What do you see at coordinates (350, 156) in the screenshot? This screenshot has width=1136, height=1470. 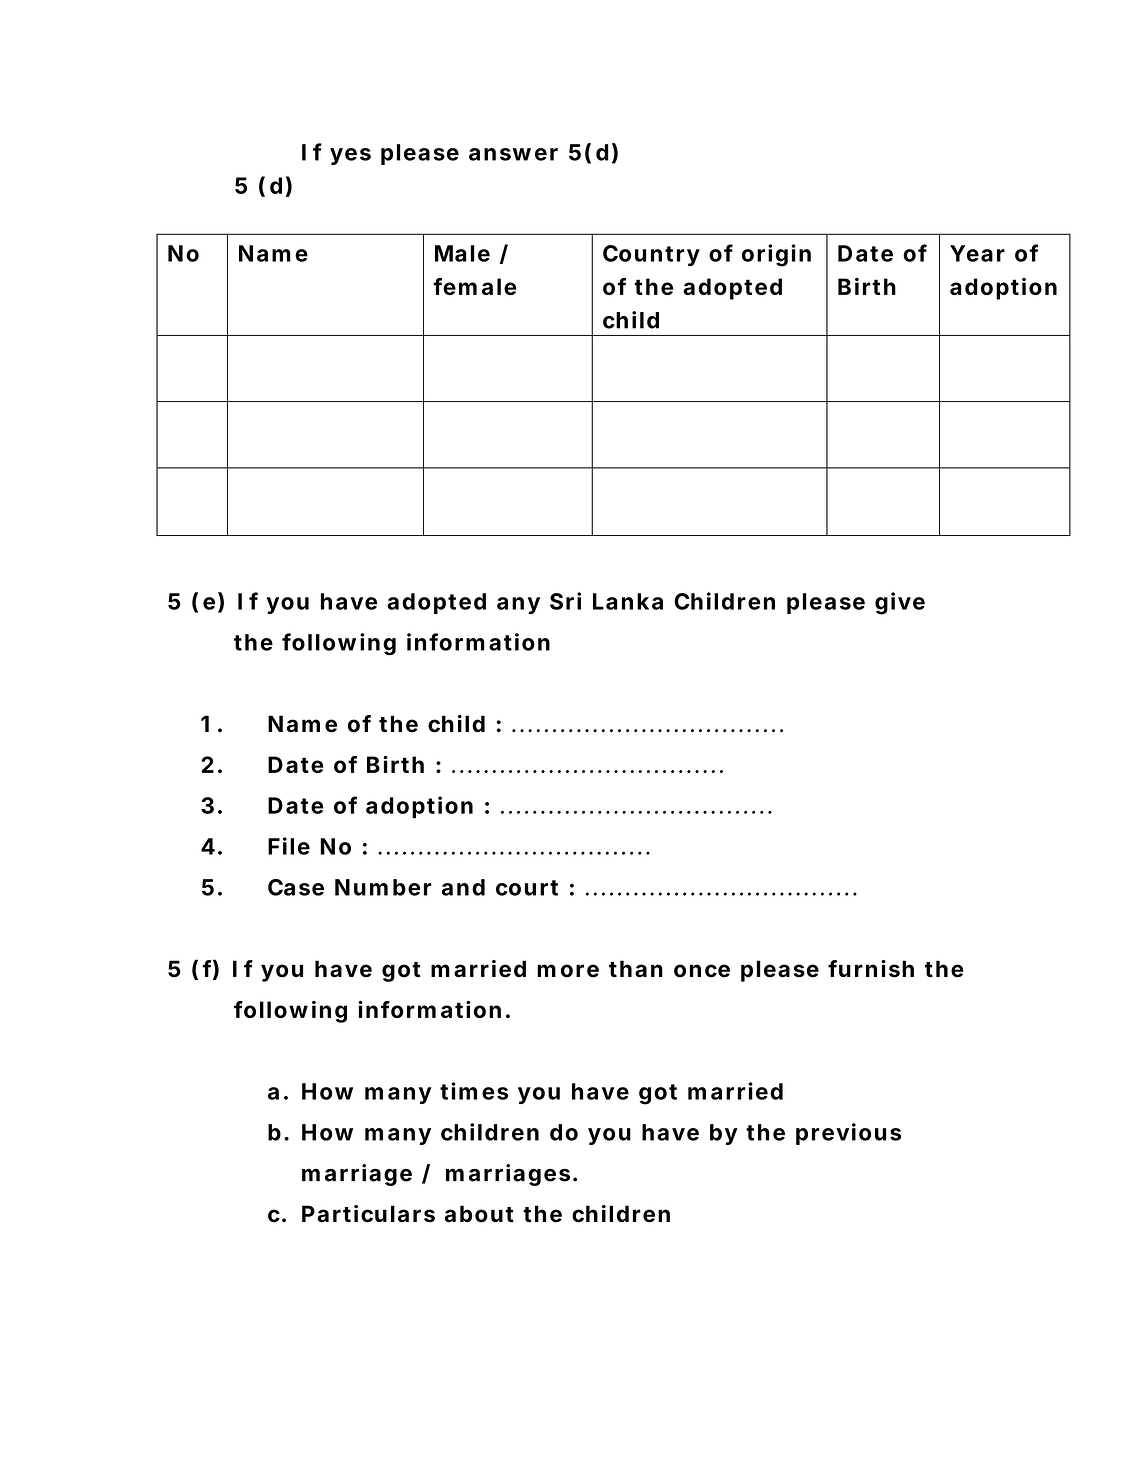 I see `yes` at bounding box center [350, 156].
